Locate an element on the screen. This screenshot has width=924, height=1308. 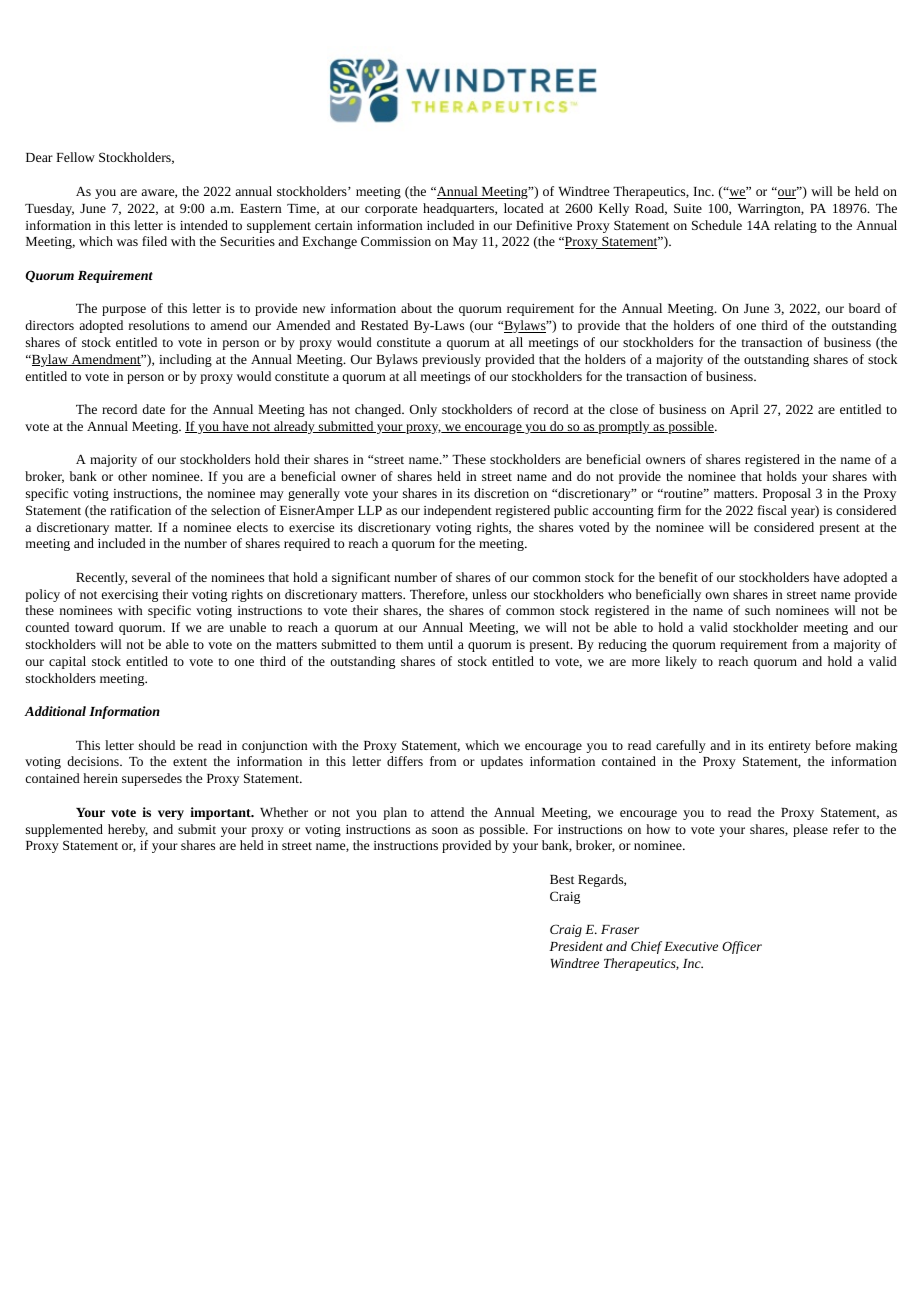
hereby is located at coordinates (128, 830).
